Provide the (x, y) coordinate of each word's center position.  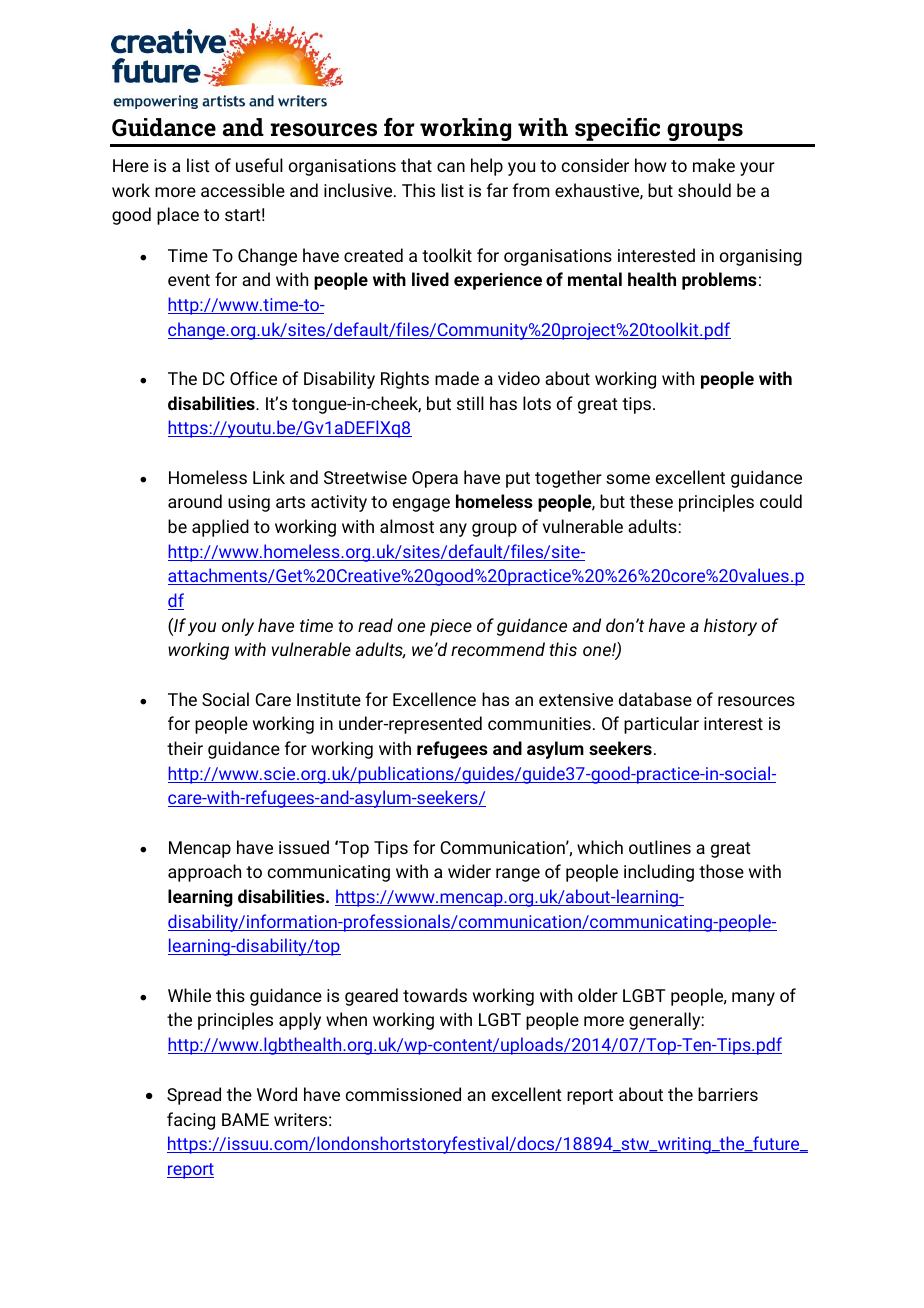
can (451, 167)
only (238, 627)
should (704, 190)
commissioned (403, 1094)
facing (191, 1121)
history (730, 627)
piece (451, 627)
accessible (243, 190)
